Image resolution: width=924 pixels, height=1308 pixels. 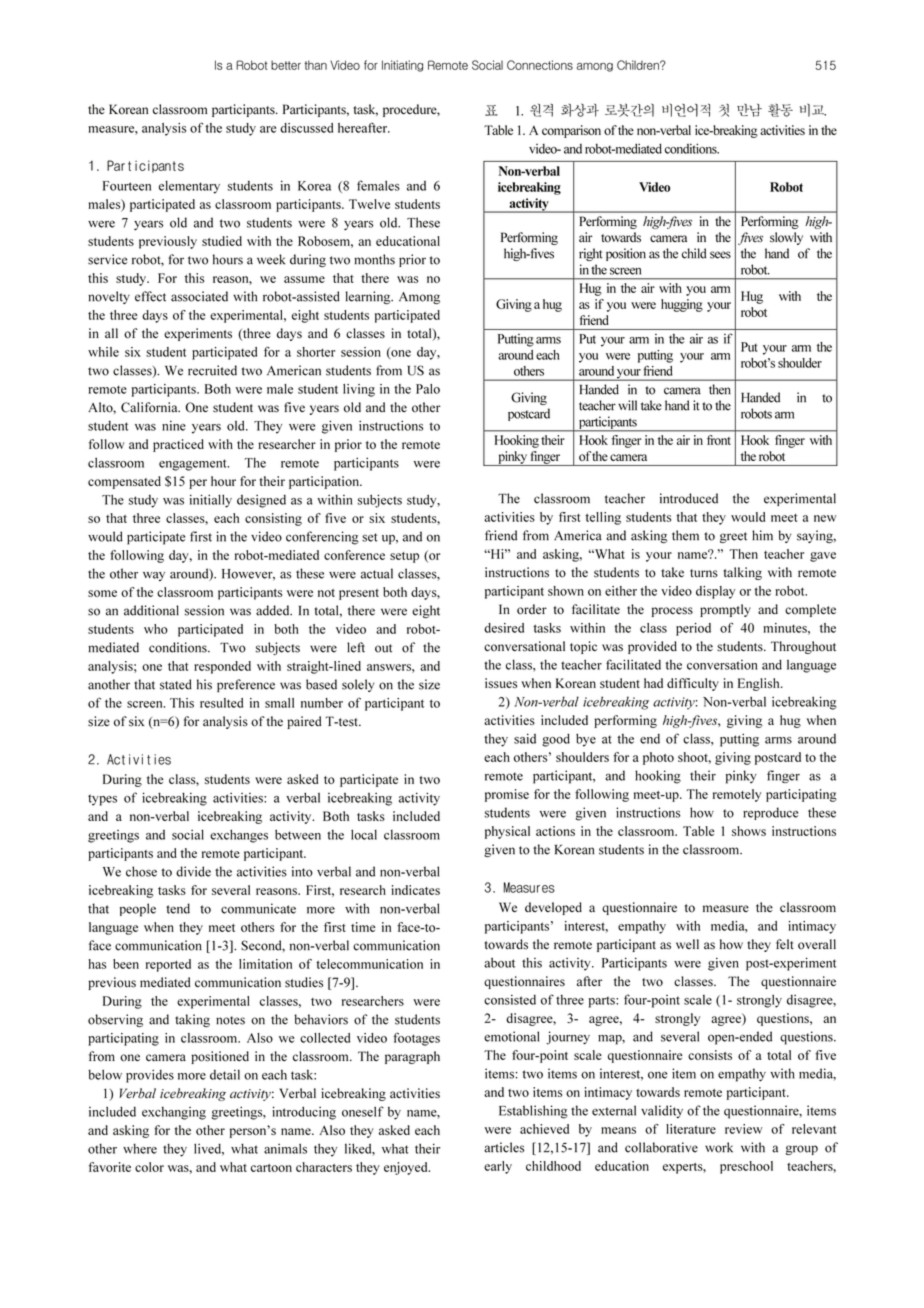 What do you see at coordinates (571, 131) in the screenshot?
I see `comparison` at bounding box center [571, 131].
